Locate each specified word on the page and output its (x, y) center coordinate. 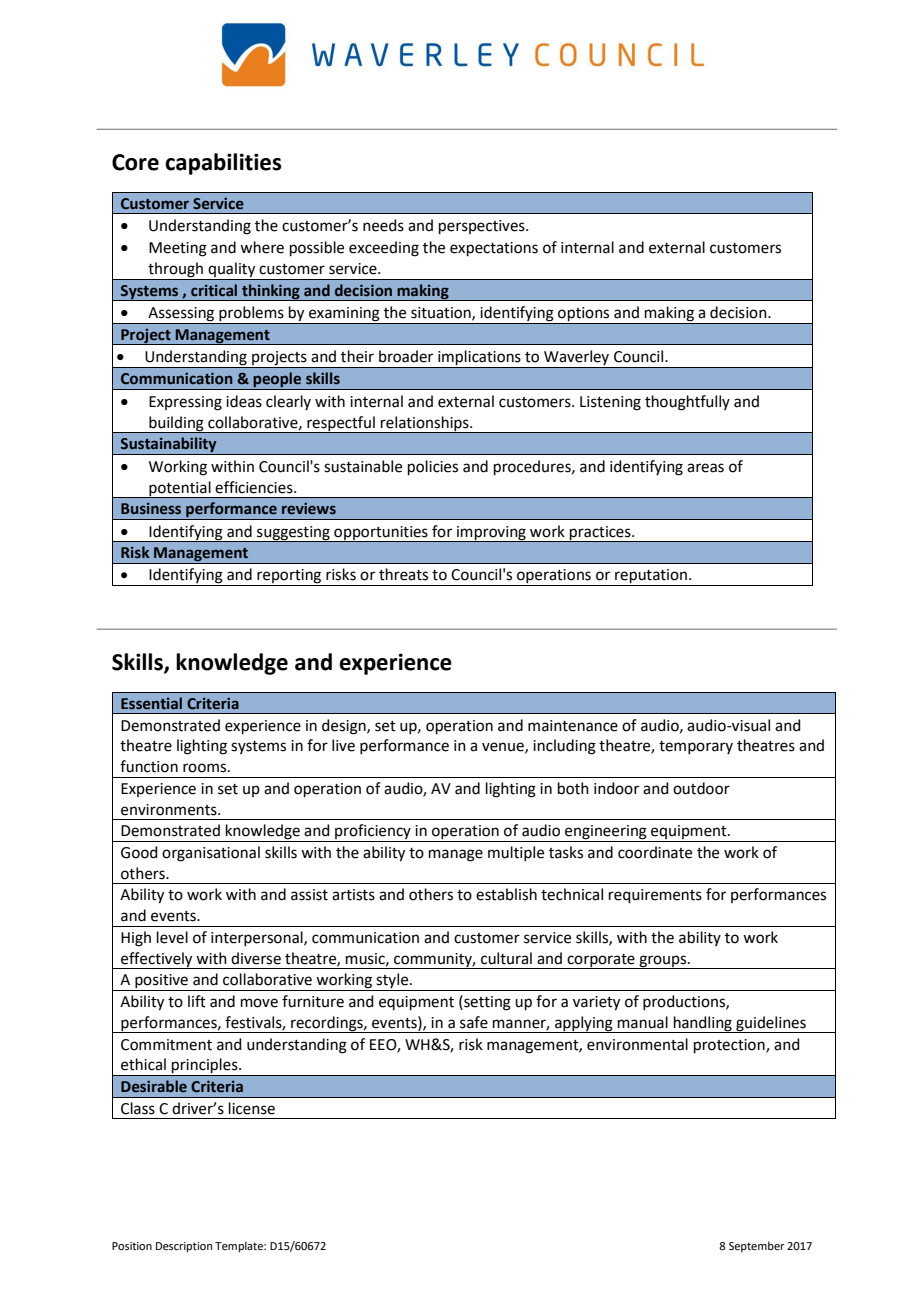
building (176, 424)
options (584, 315)
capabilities (223, 164)
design (345, 727)
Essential (151, 703)
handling (702, 1024)
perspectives (483, 227)
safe (474, 1022)
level (172, 937)
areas (705, 468)
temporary (696, 747)
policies (433, 467)
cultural (506, 958)
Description (184, 1247)
